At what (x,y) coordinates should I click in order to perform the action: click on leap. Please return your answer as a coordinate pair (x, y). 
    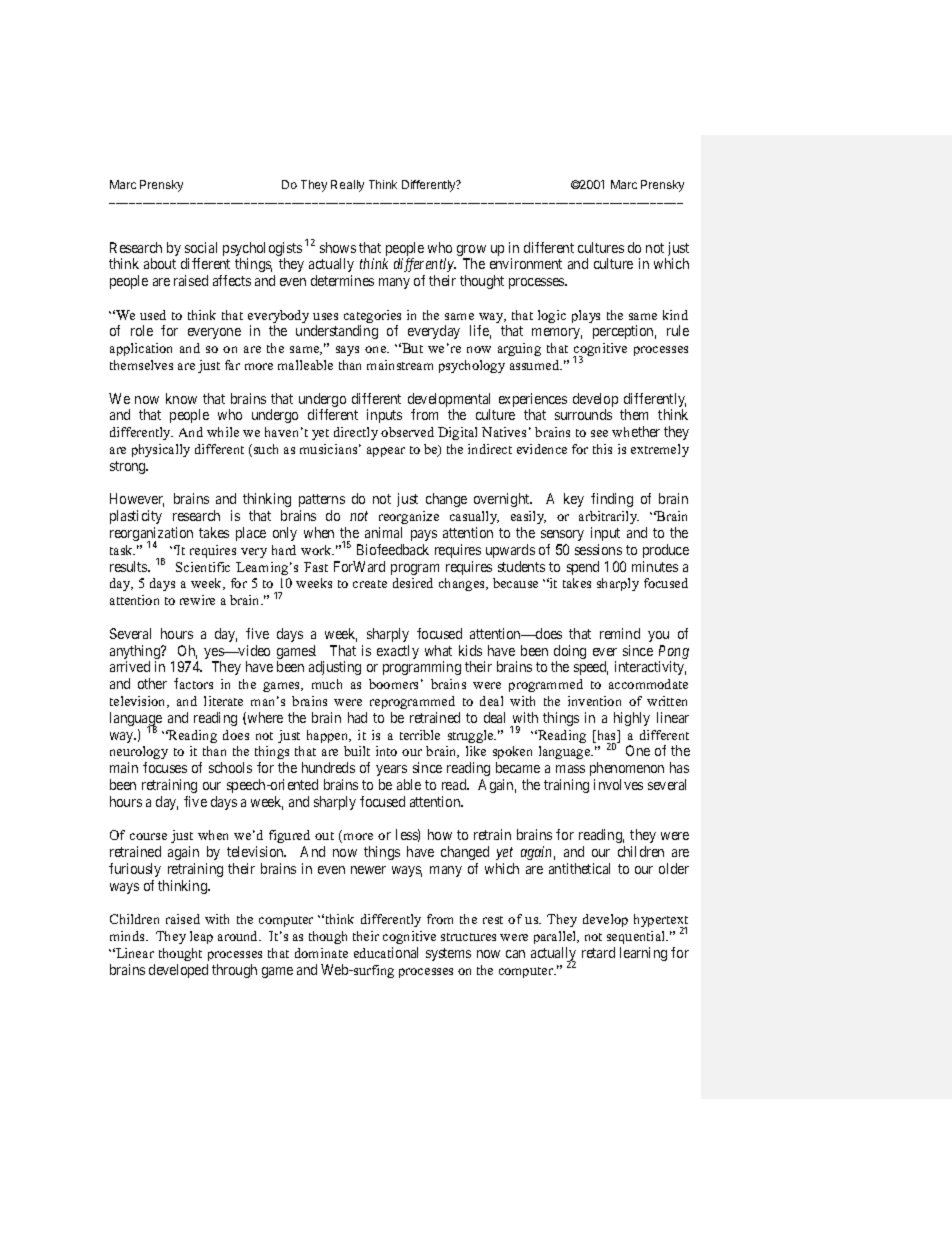
    Looking at the image, I should click on (201, 937).
